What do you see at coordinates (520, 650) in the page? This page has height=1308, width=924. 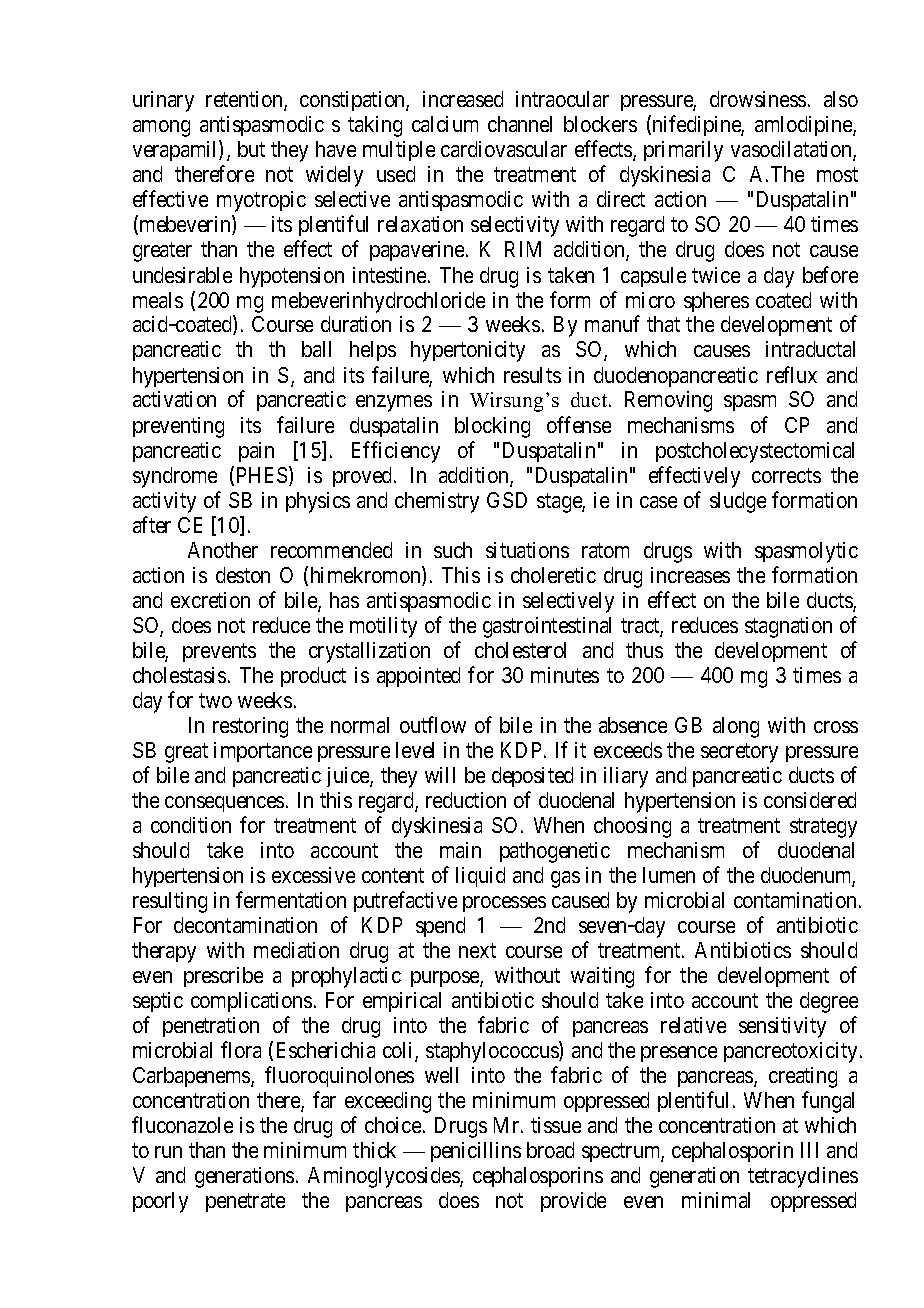 I see `cholesterol` at bounding box center [520, 650].
